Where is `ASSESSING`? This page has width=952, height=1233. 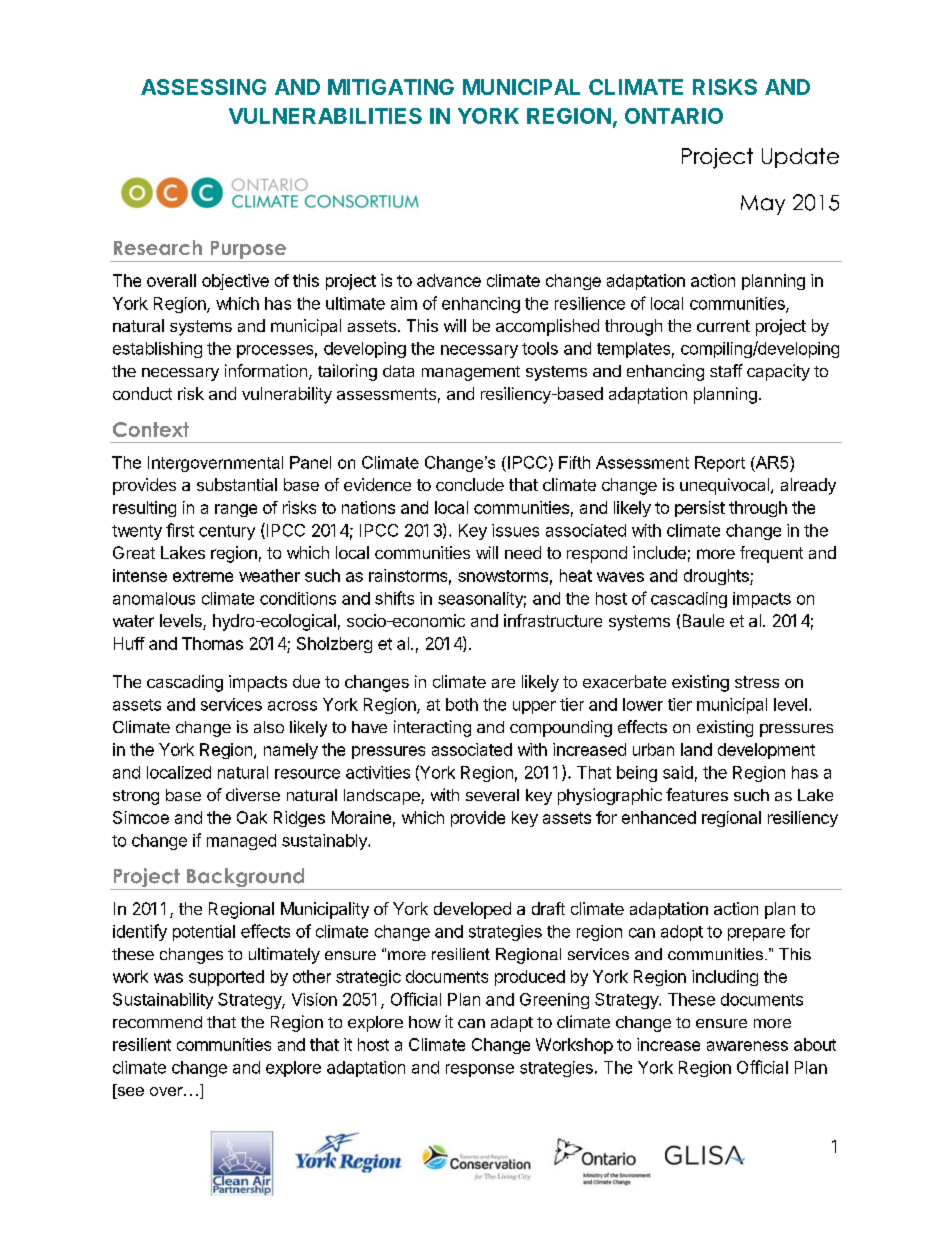
ASSESSING is located at coordinates (203, 87).
